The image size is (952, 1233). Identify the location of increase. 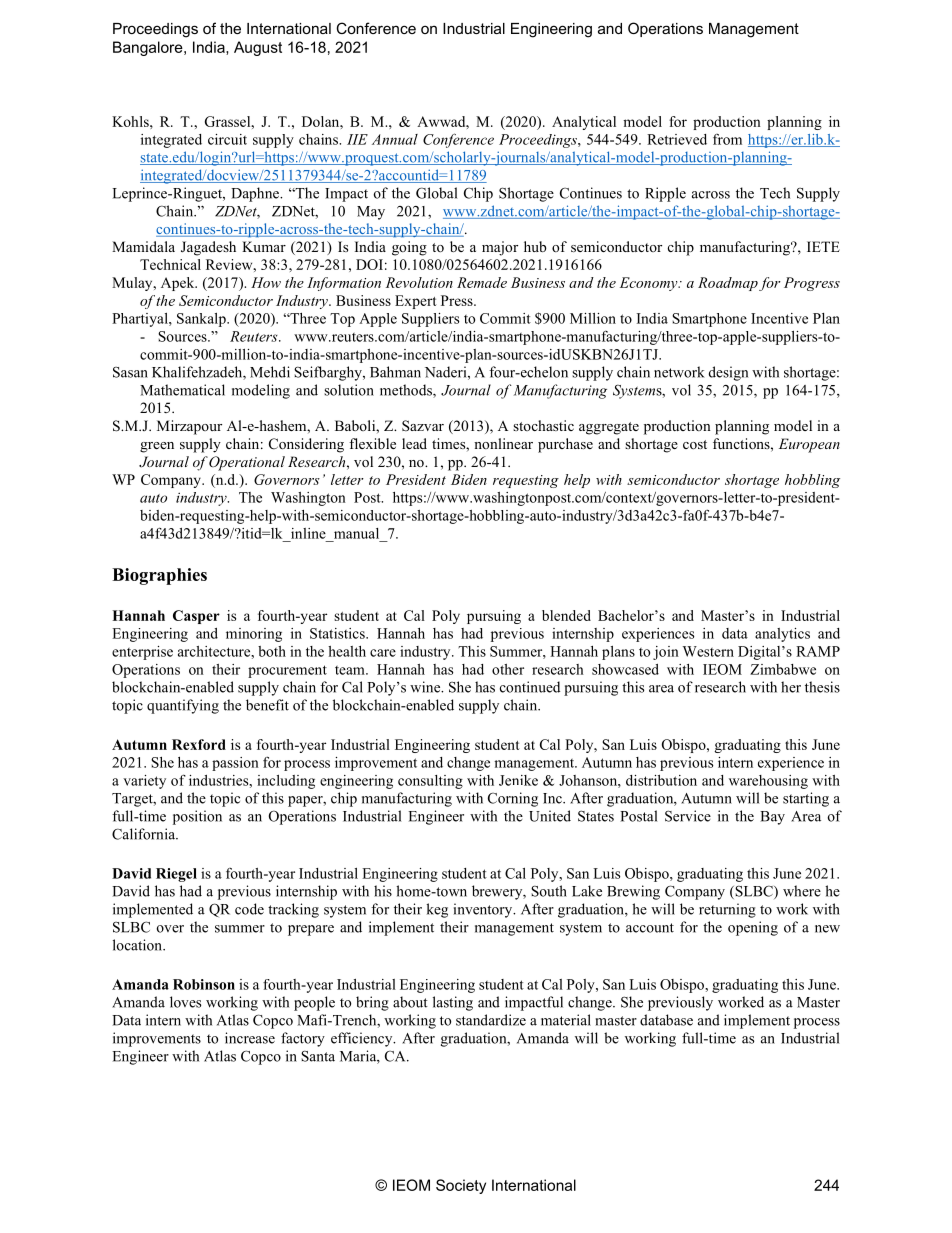
(250, 1038).
